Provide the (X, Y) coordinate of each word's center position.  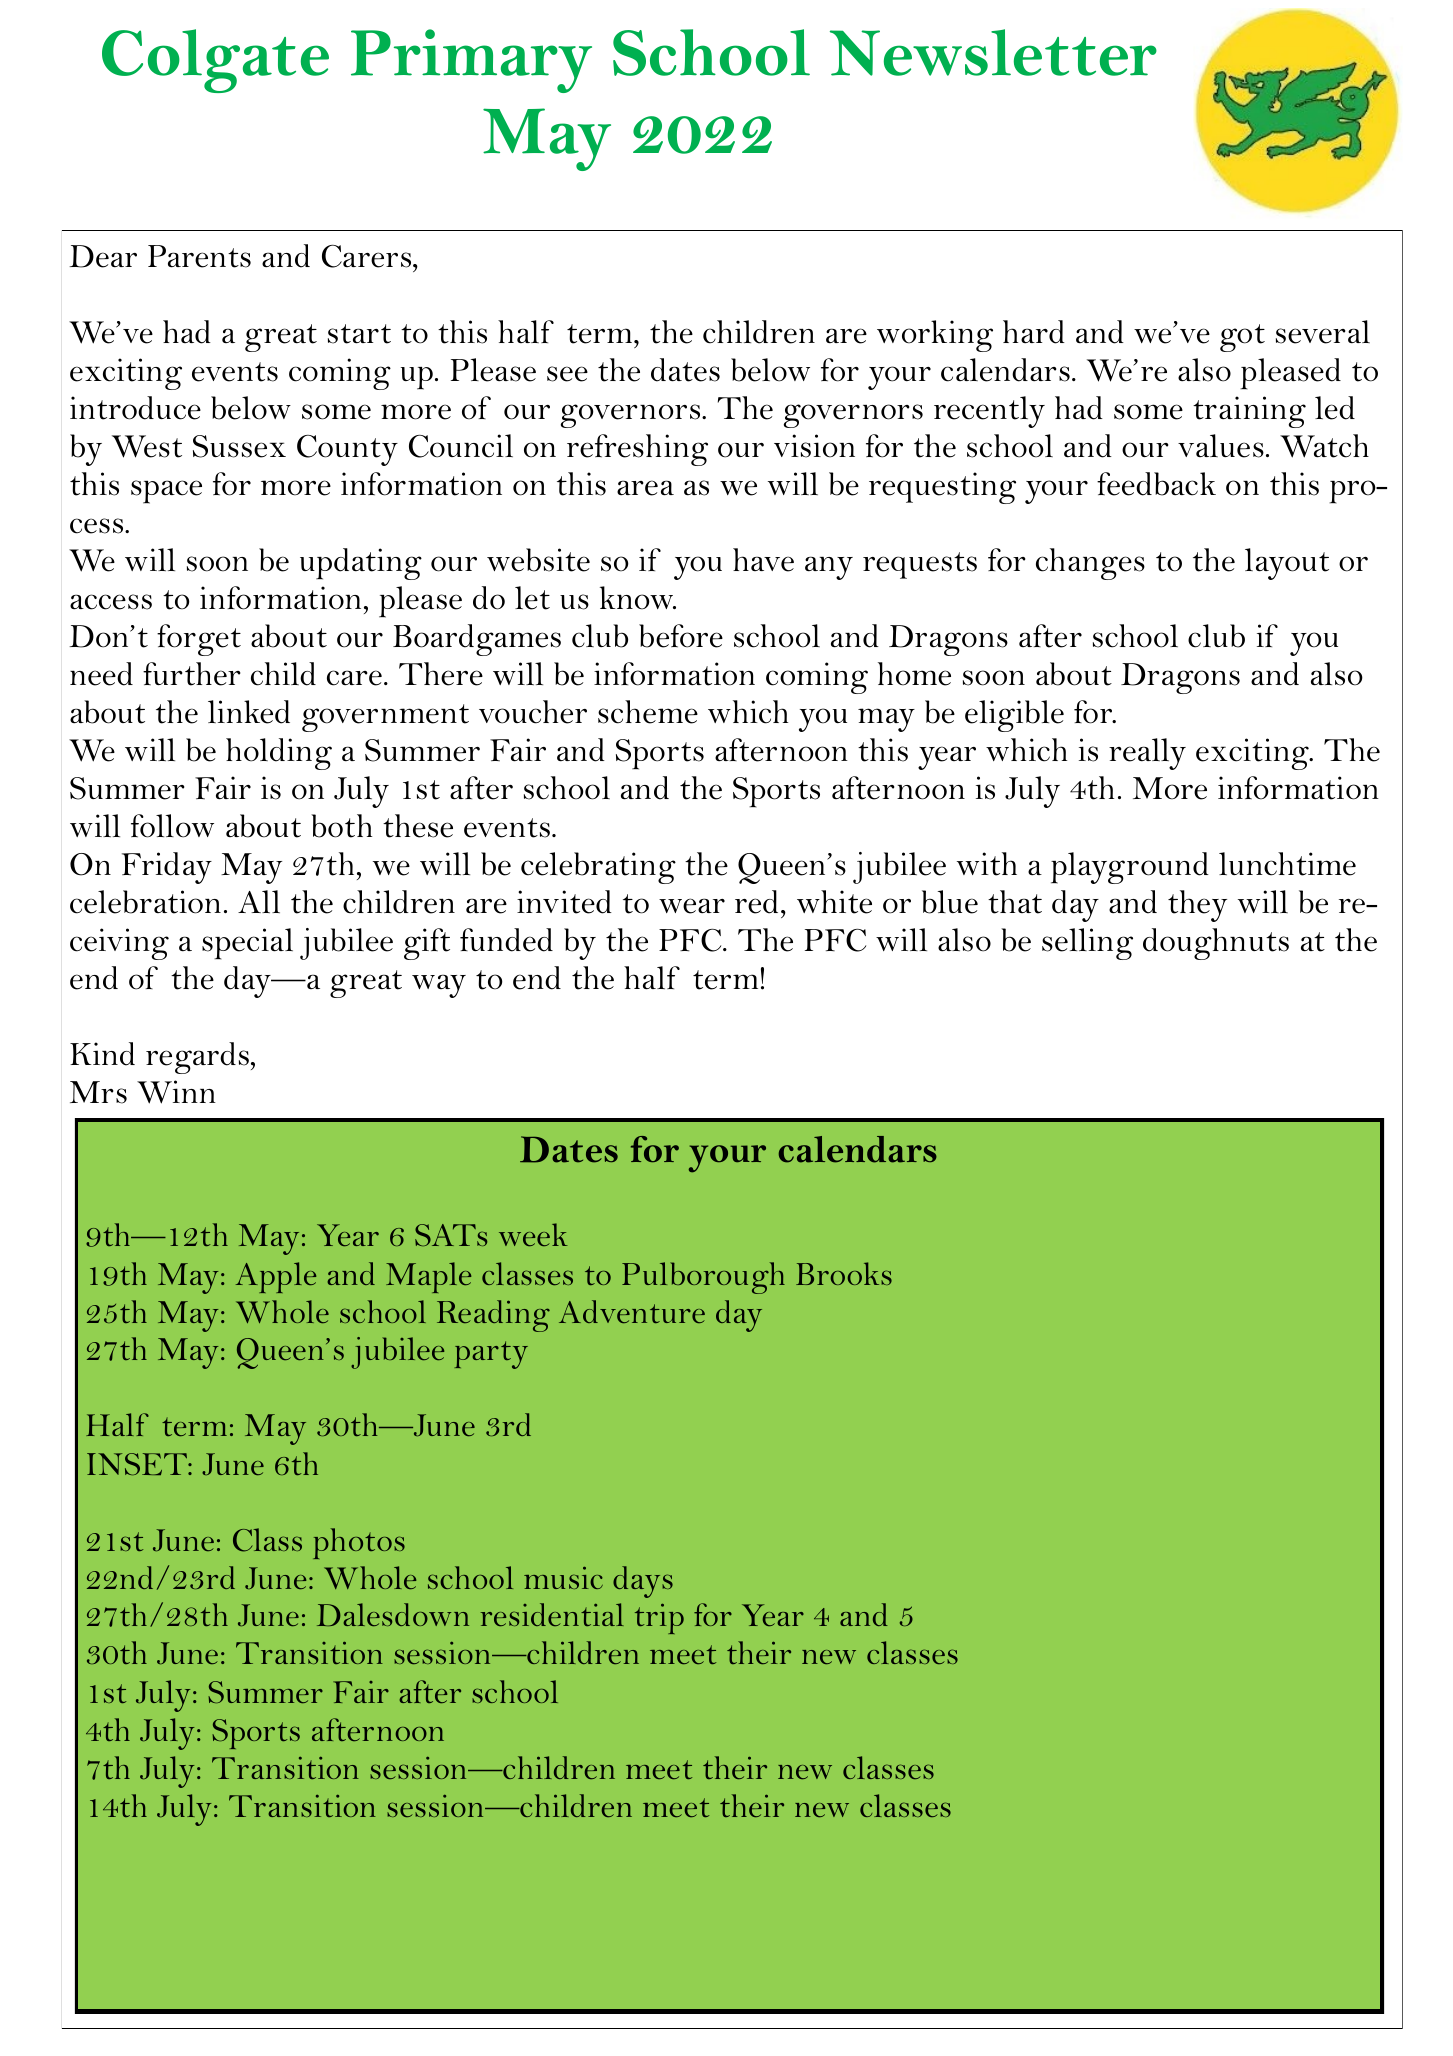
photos (359, 1543)
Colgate (215, 61)
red (756, 902)
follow (172, 826)
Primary (471, 61)
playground (1130, 868)
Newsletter (993, 52)
